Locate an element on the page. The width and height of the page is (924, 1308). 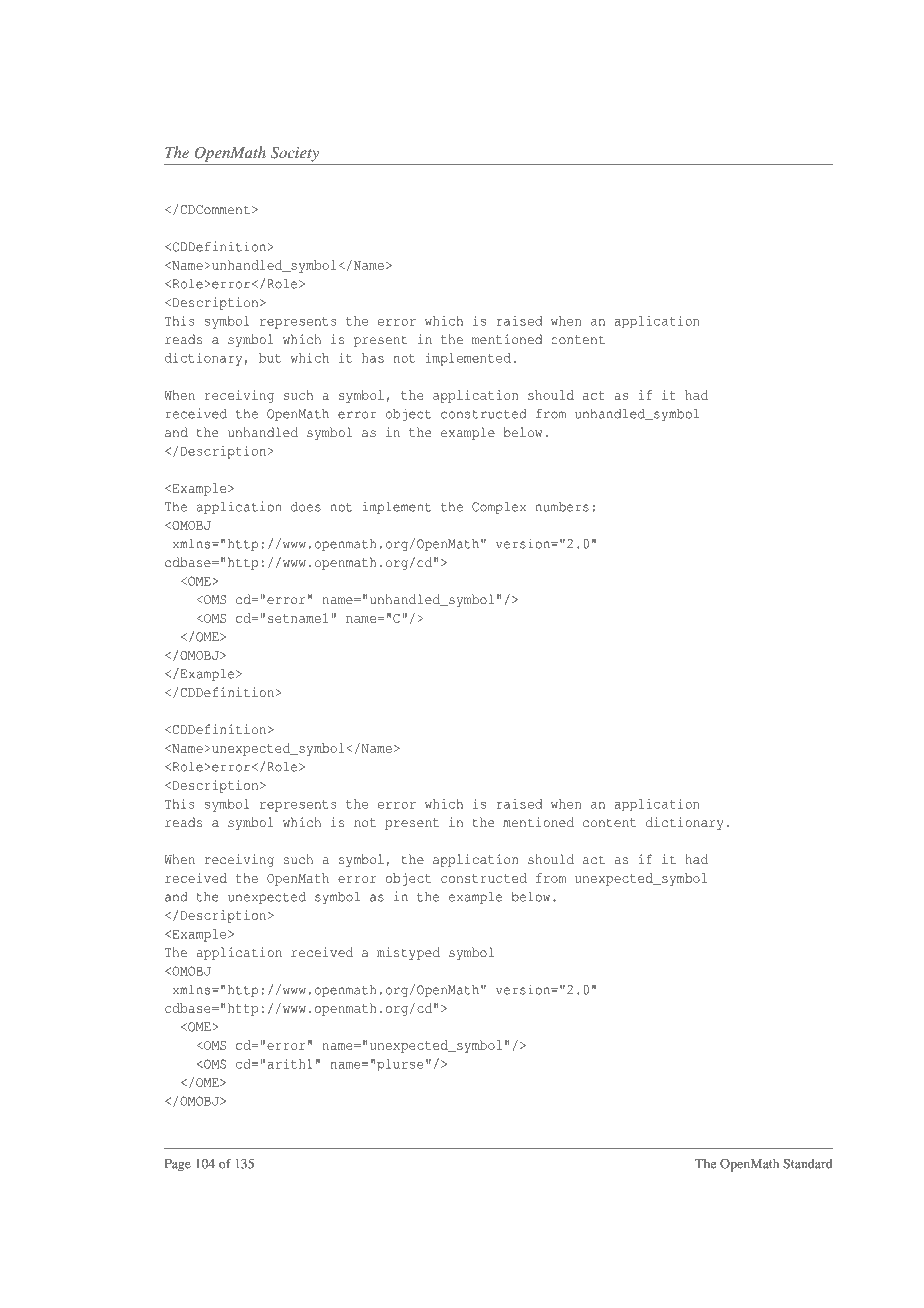
Complex is located at coordinates (499, 508).
